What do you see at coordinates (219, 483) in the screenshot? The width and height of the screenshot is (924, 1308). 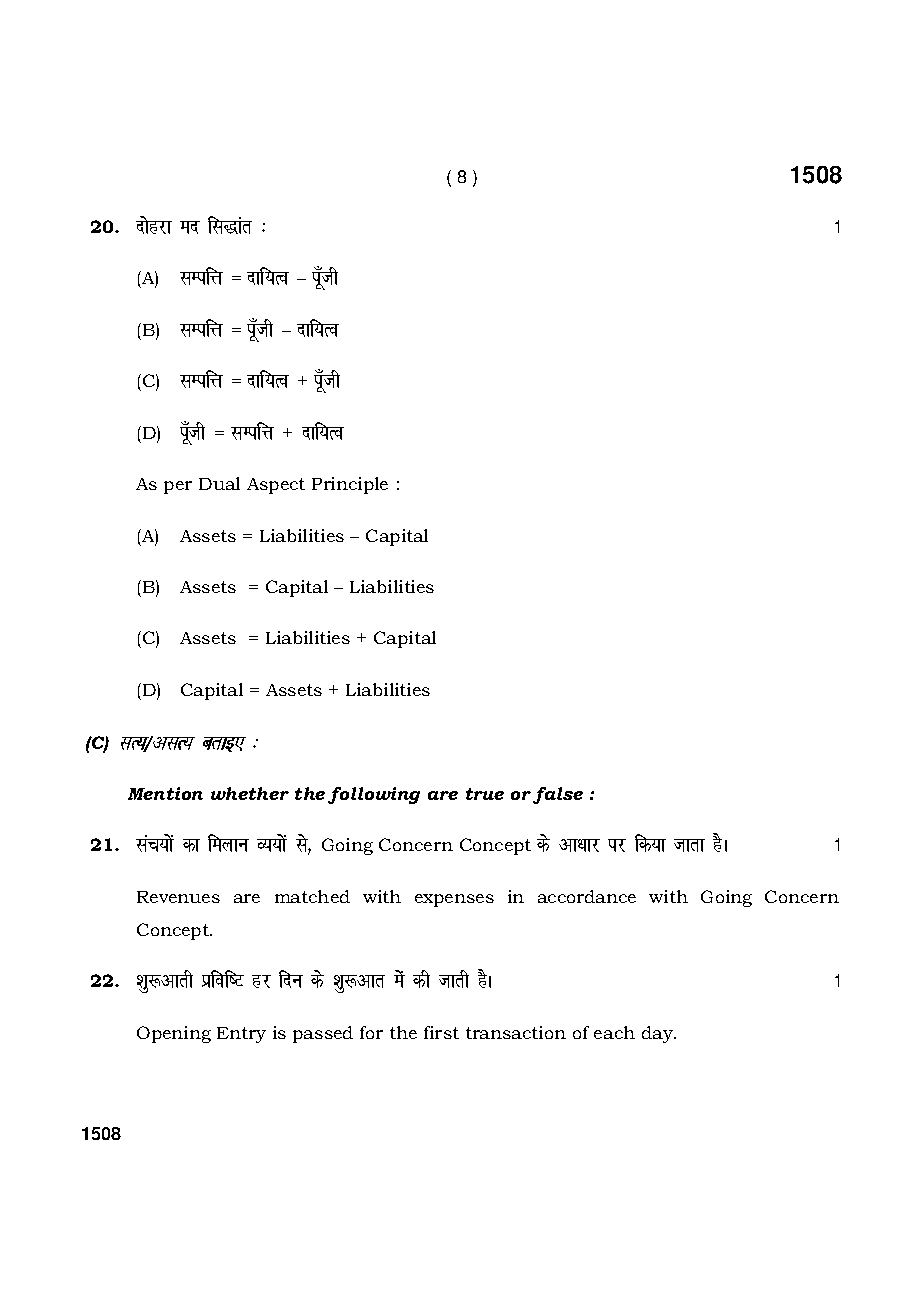 I see `Dual` at bounding box center [219, 483].
